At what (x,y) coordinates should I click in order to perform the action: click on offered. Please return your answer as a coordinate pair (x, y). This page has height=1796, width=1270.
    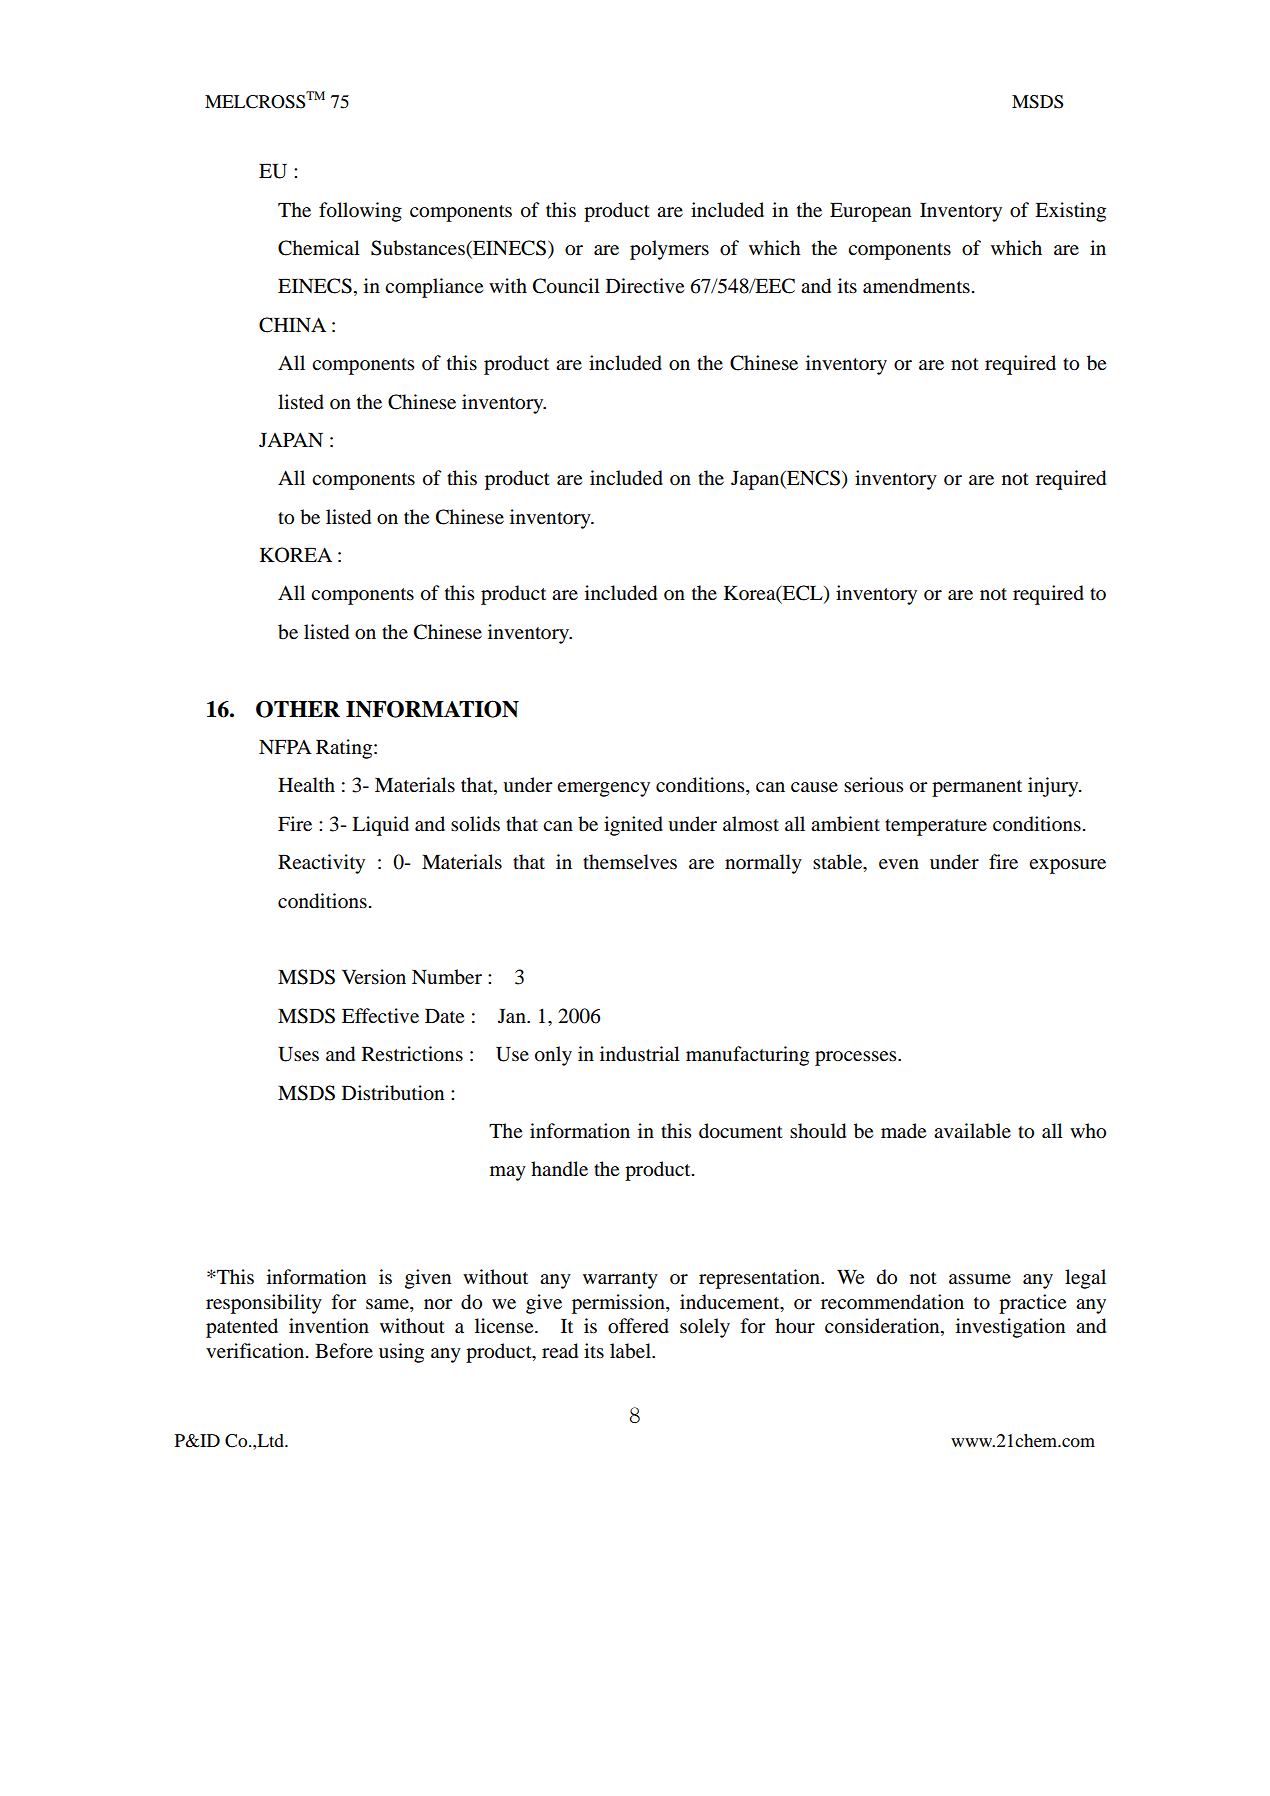
    Looking at the image, I should click on (638, 1326).
